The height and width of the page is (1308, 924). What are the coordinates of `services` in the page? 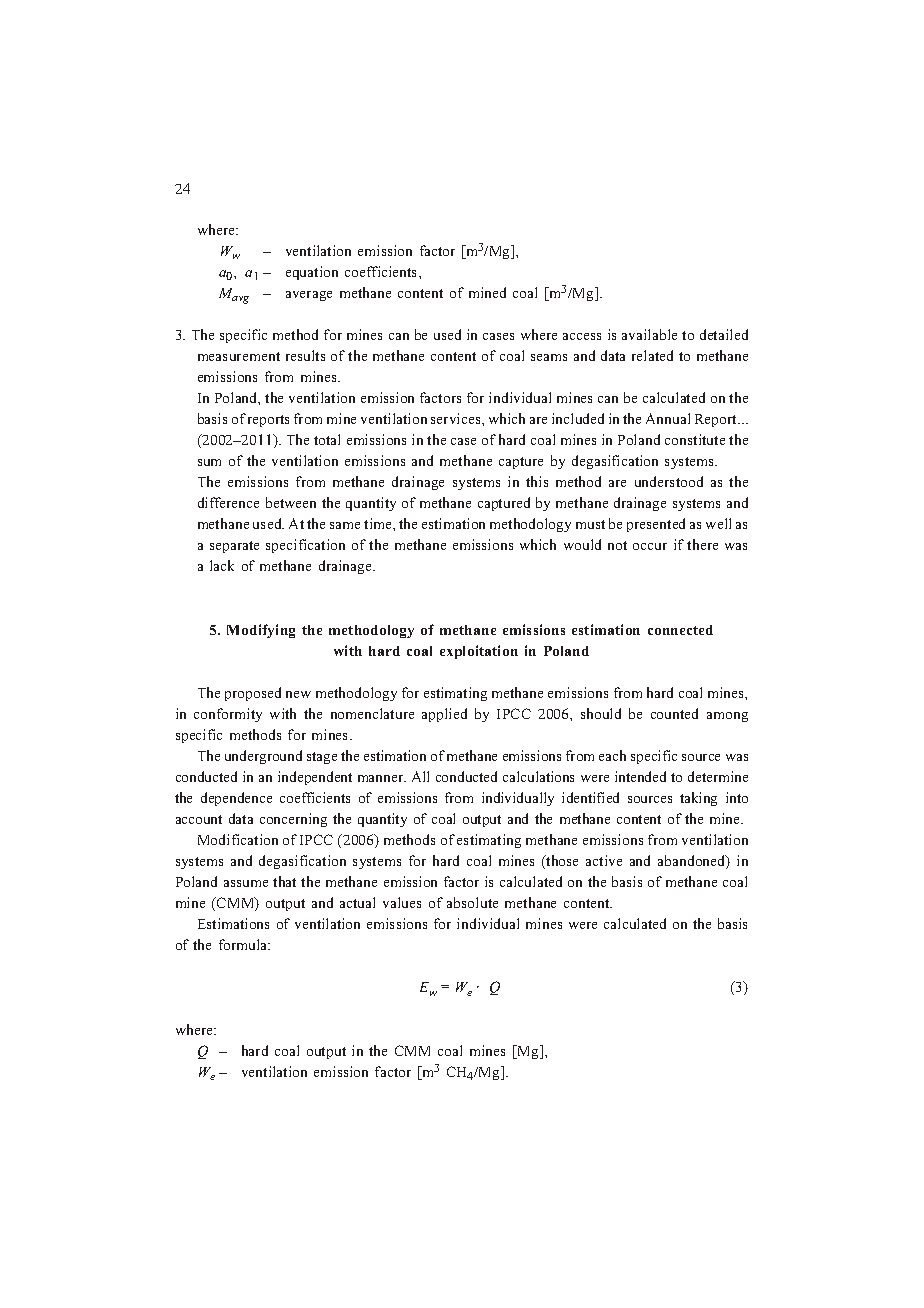 It's located at (457, 418).
